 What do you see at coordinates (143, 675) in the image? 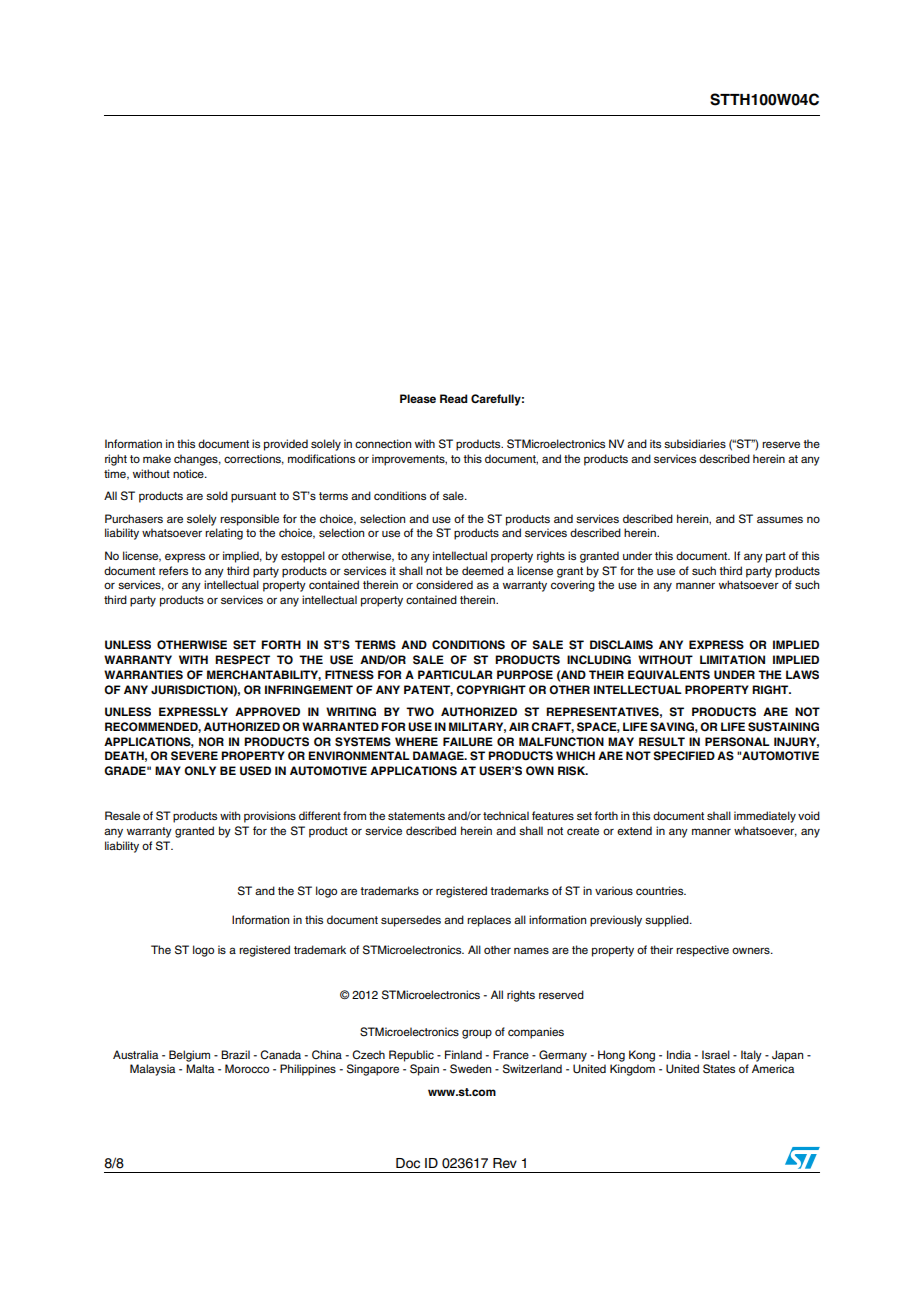
I see `WARRANTIES` at bounding box center [143, 675].
